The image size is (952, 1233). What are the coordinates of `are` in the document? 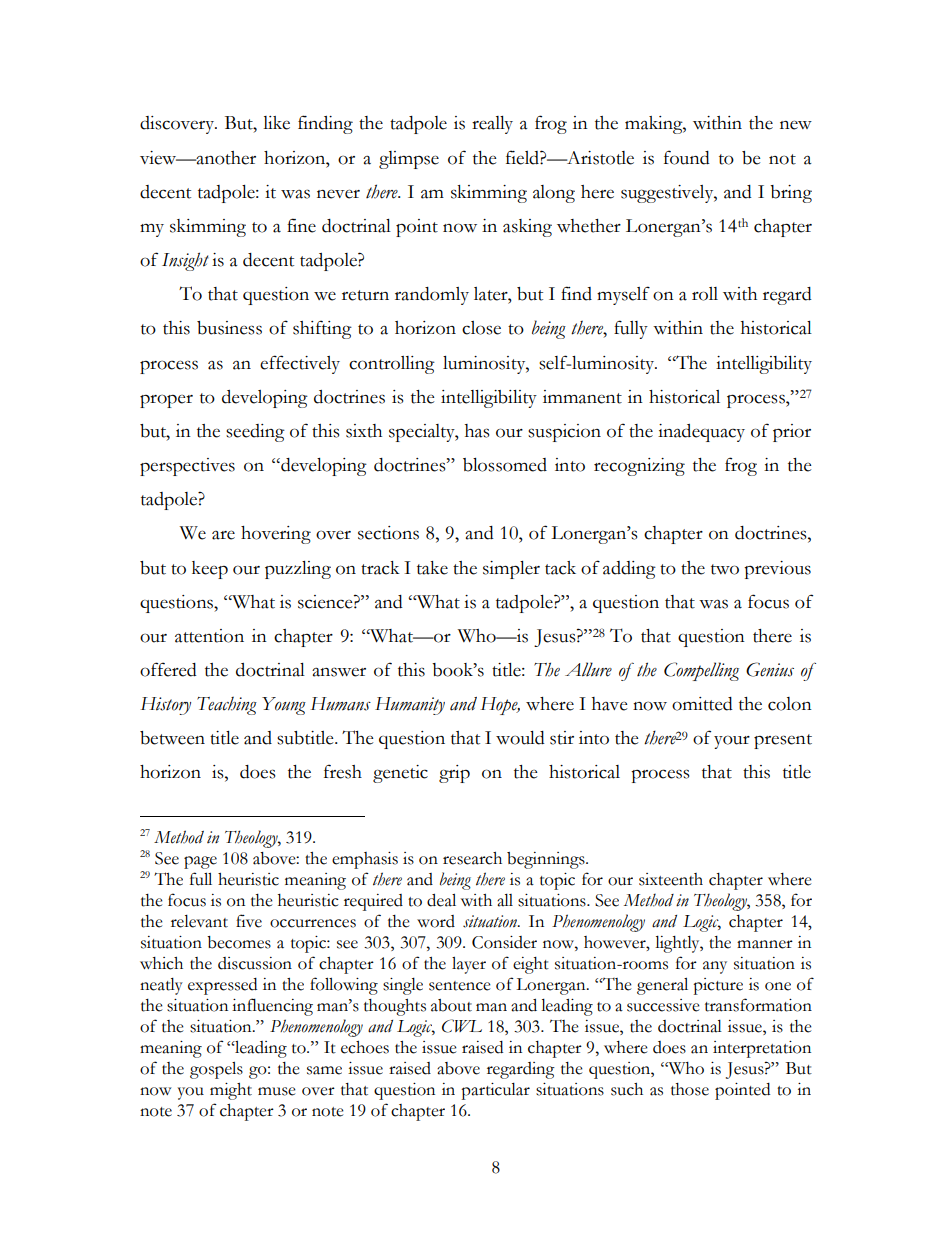 It's located at (223, 535).
